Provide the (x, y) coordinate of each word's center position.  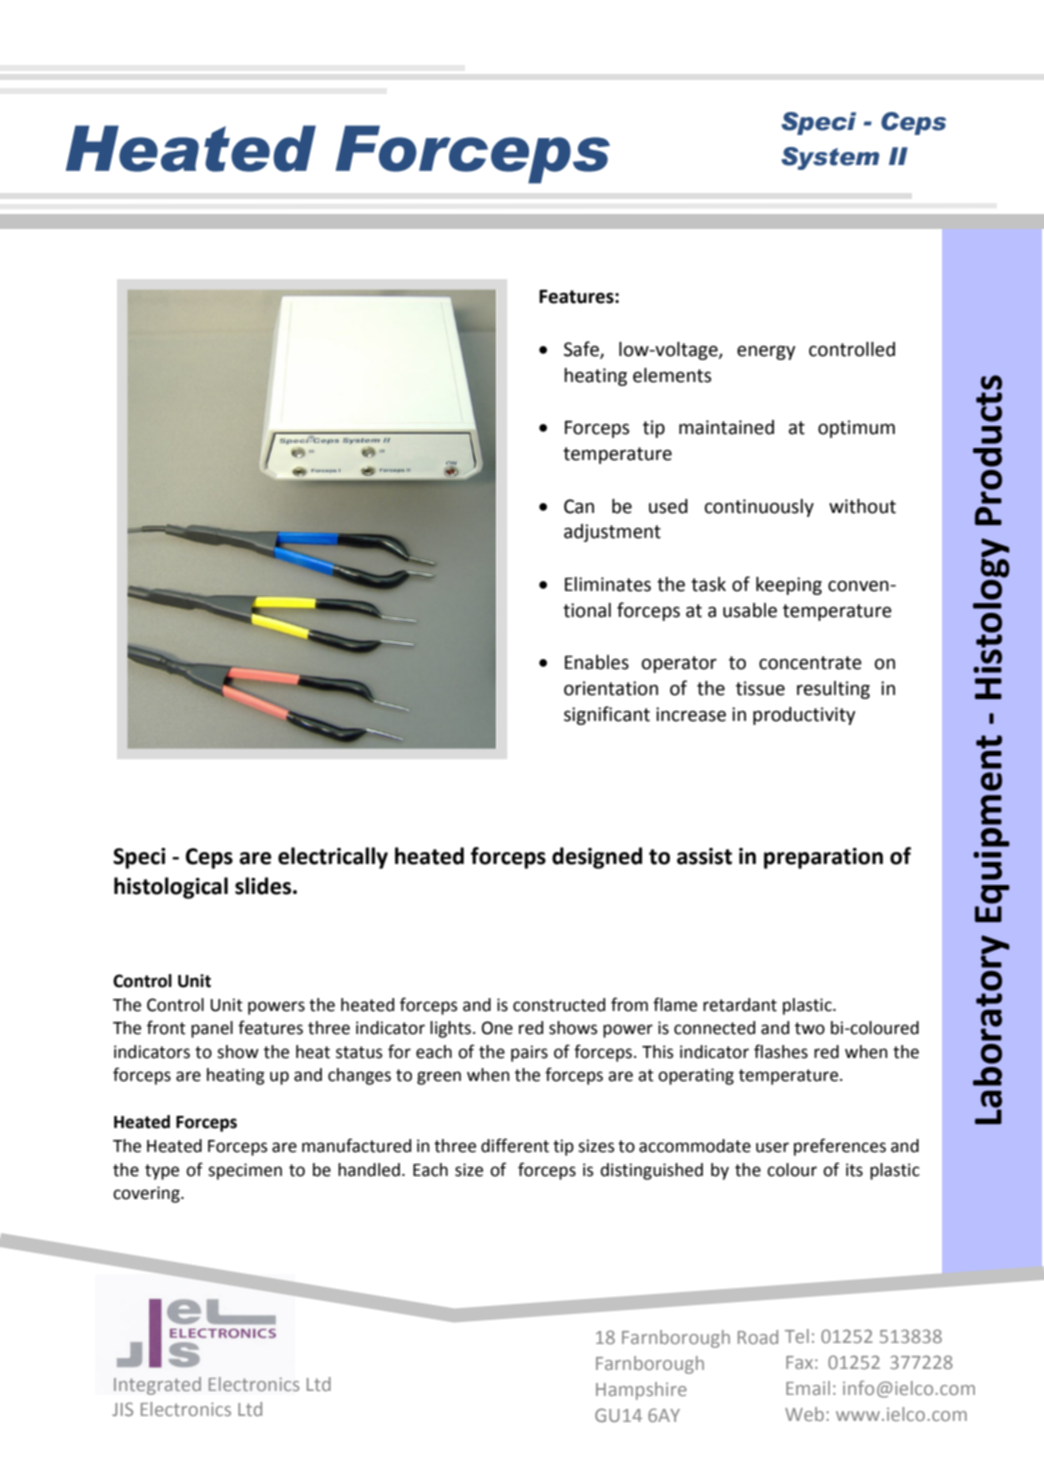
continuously (759, 508)
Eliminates (608, 584)
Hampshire (641, 1391)
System (830, 158)
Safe (582, 350)
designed (597, 858)
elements (672, 375)
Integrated (157, 1386)
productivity (804, 716)
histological (171, 888)
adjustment (612, 533)
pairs (529, 1053)
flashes (781, 1051)
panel (212, 1029)
